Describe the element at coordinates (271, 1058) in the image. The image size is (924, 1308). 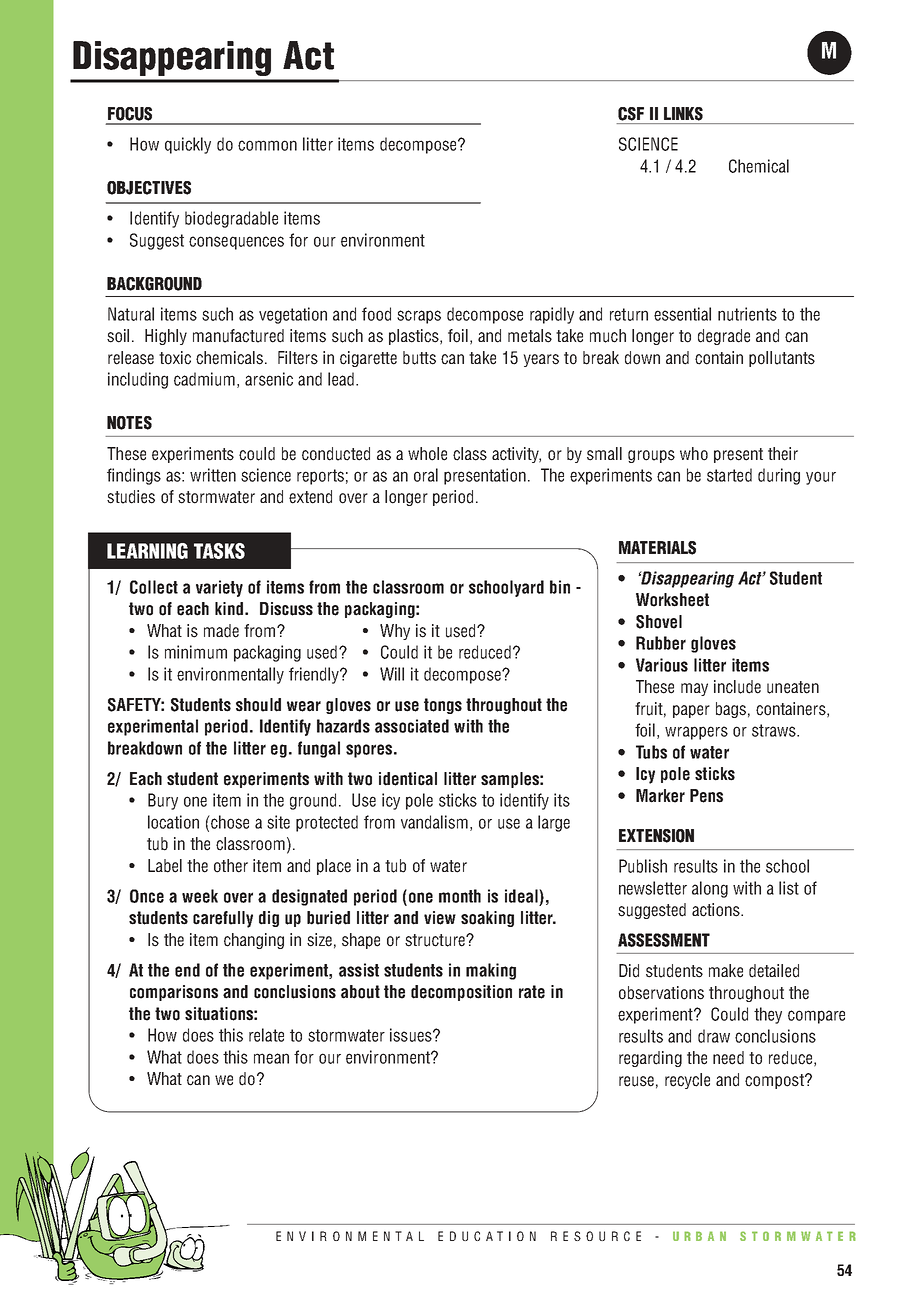
I see `mean` at that location.
